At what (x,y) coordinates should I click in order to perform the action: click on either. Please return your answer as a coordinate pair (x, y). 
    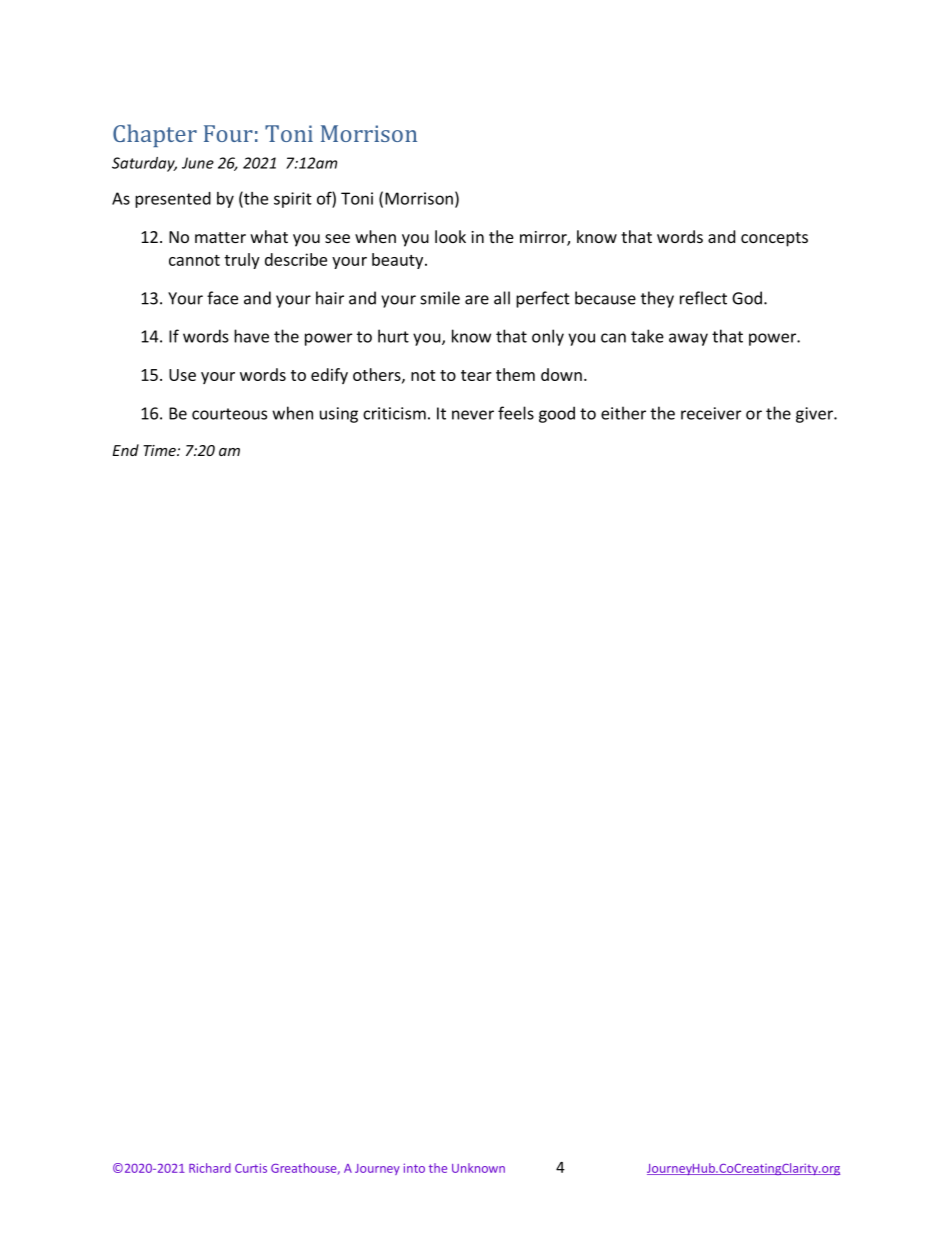
    Looking at the image, I should click on (623, 413).
